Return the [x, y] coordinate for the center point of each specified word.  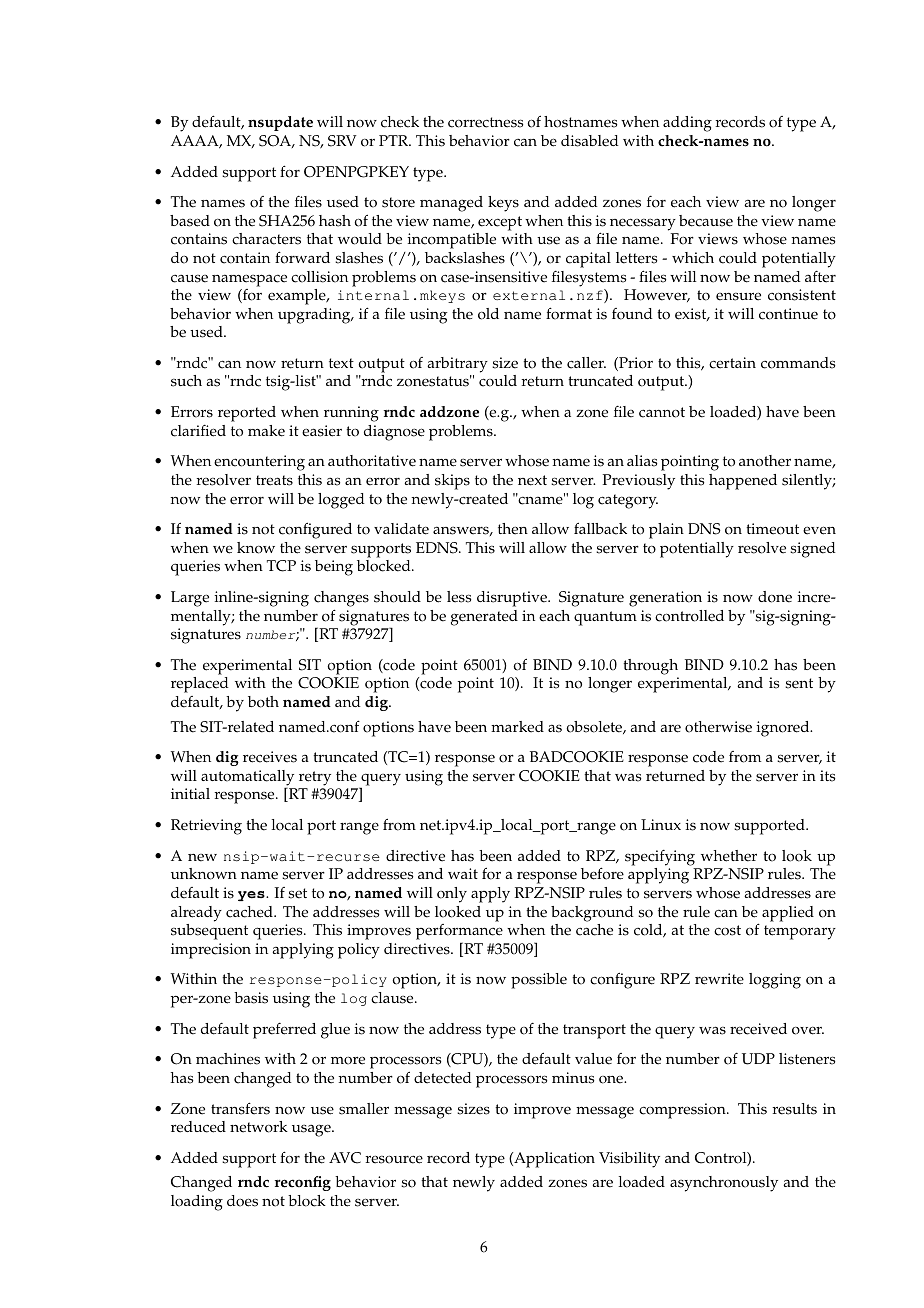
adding [687, 124]
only [452, 895]
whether [729, 856]
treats [274, 480]
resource [394, 1159]
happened [743, 482]
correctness [485, 122]
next [532, 480]
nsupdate [280, 123]
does [242, 1201]
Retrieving [206, 827]
